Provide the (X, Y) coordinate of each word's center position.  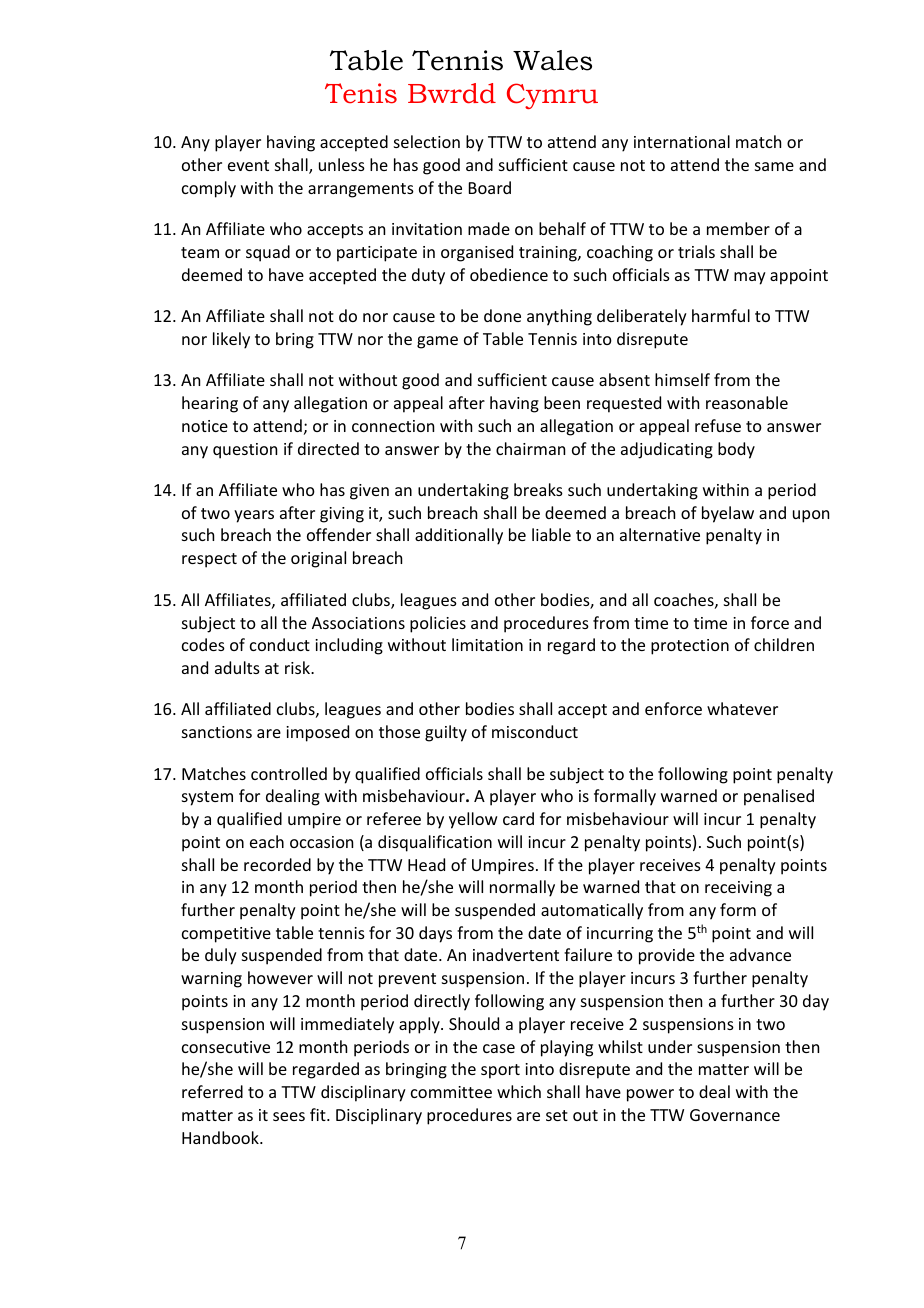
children (784, 644)
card (518, 818)
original (318, 559)
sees (289, 1116)
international (682, 141)
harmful (721, 315)
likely (231, 340)
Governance (735, 1115)
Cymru (552, 96)
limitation (487, 644)
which (519, 1091)
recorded (277, 864)
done (502, 315)
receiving (738, 889)
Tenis (361, 93)
